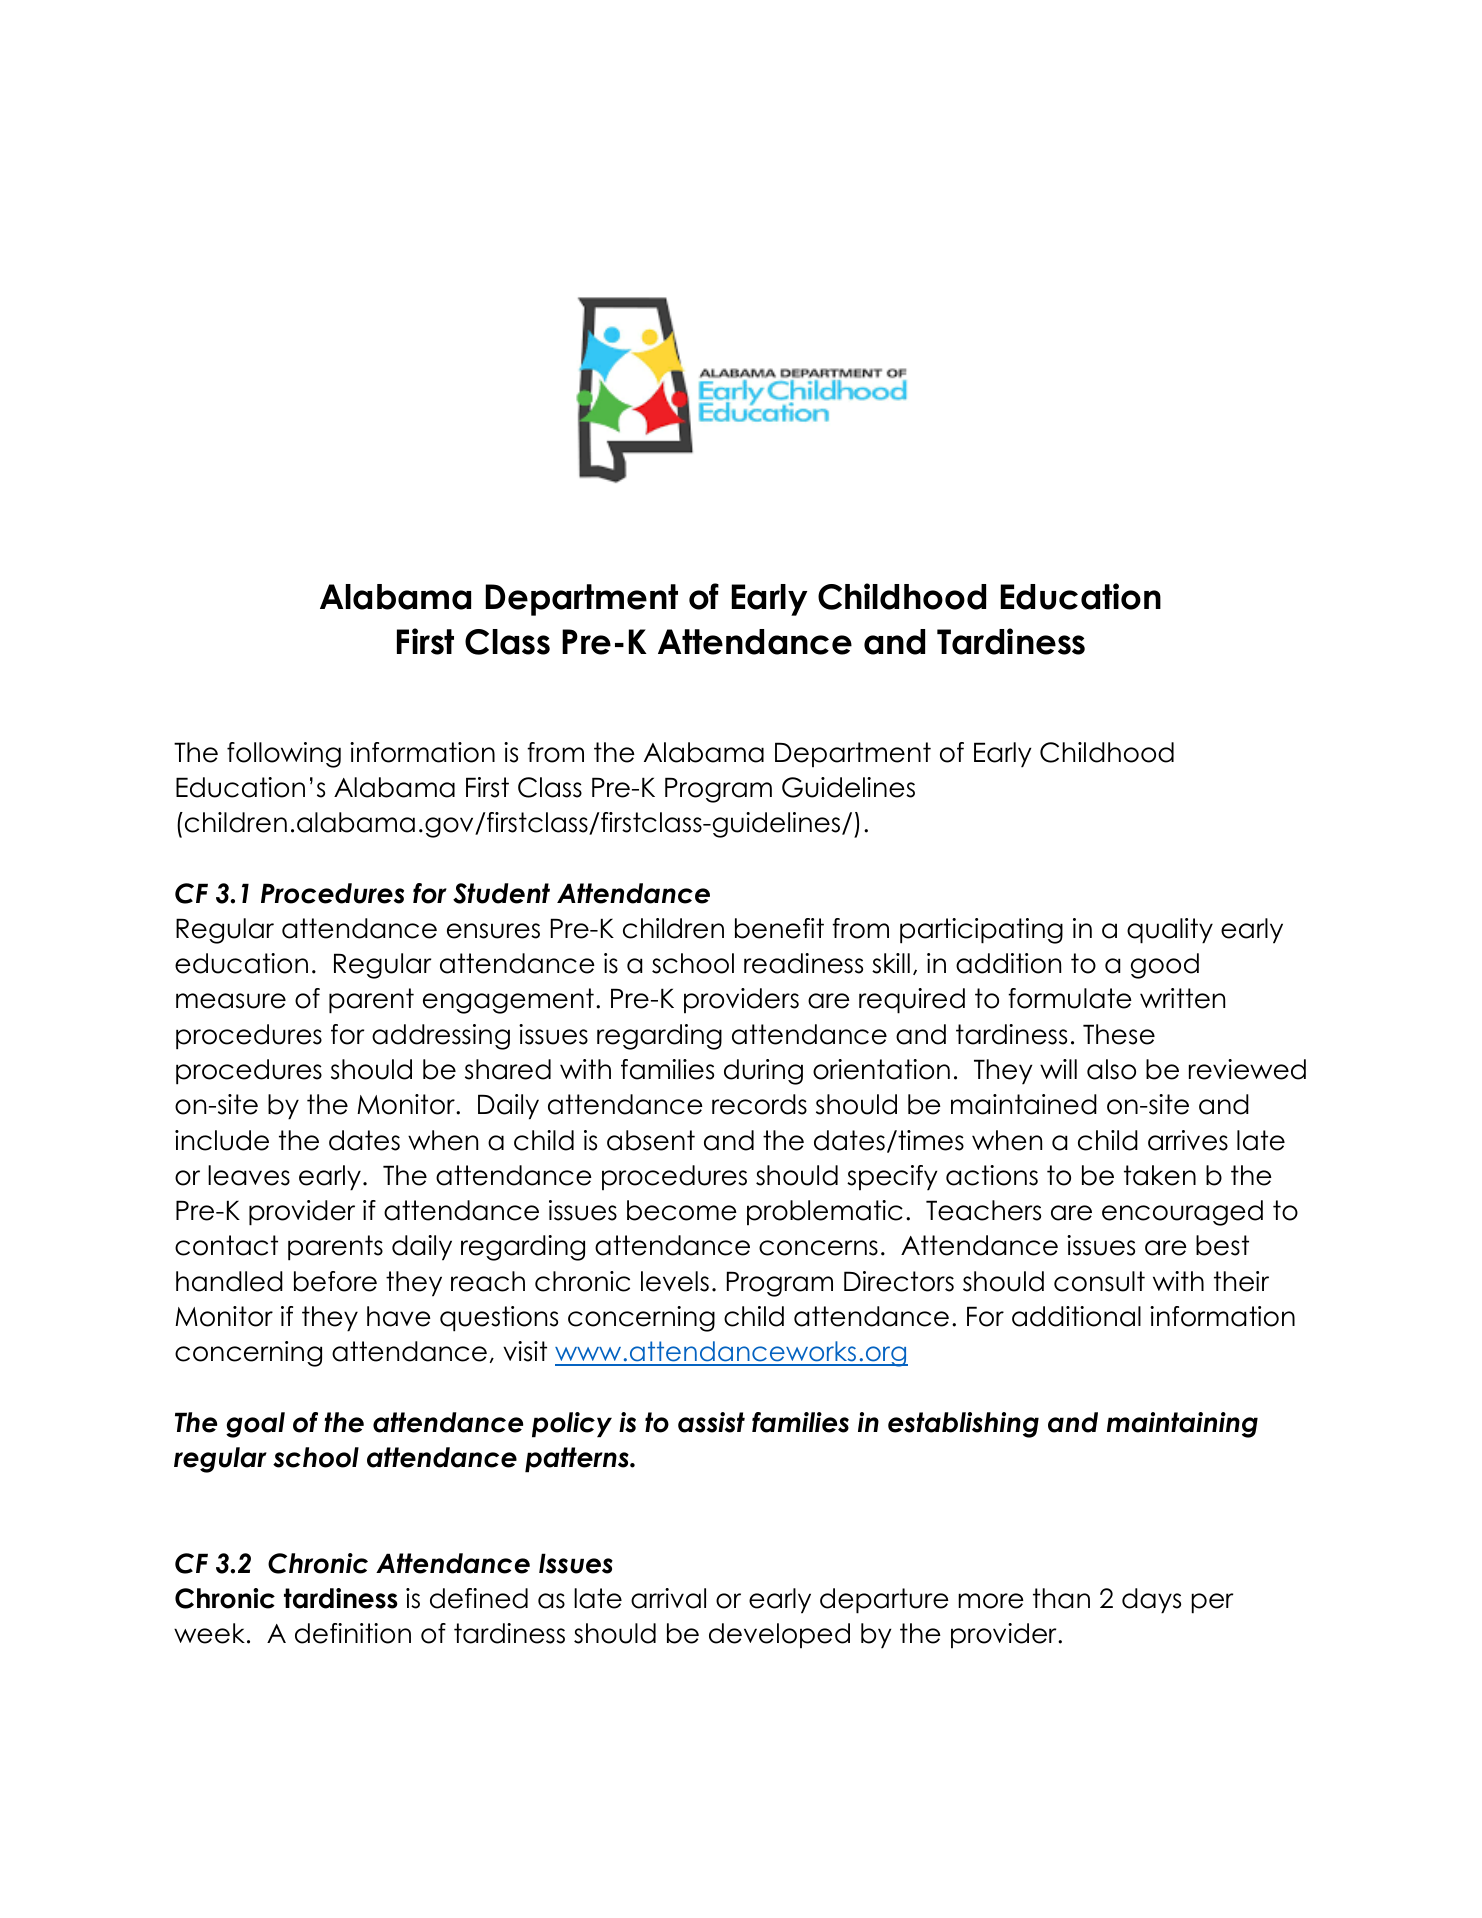 This screenshot has width=1482, height=1918. What do you see at coordinates (1099, 1281) in the screenshot?
I see `consult` at bounding box center [1099, 1281].
